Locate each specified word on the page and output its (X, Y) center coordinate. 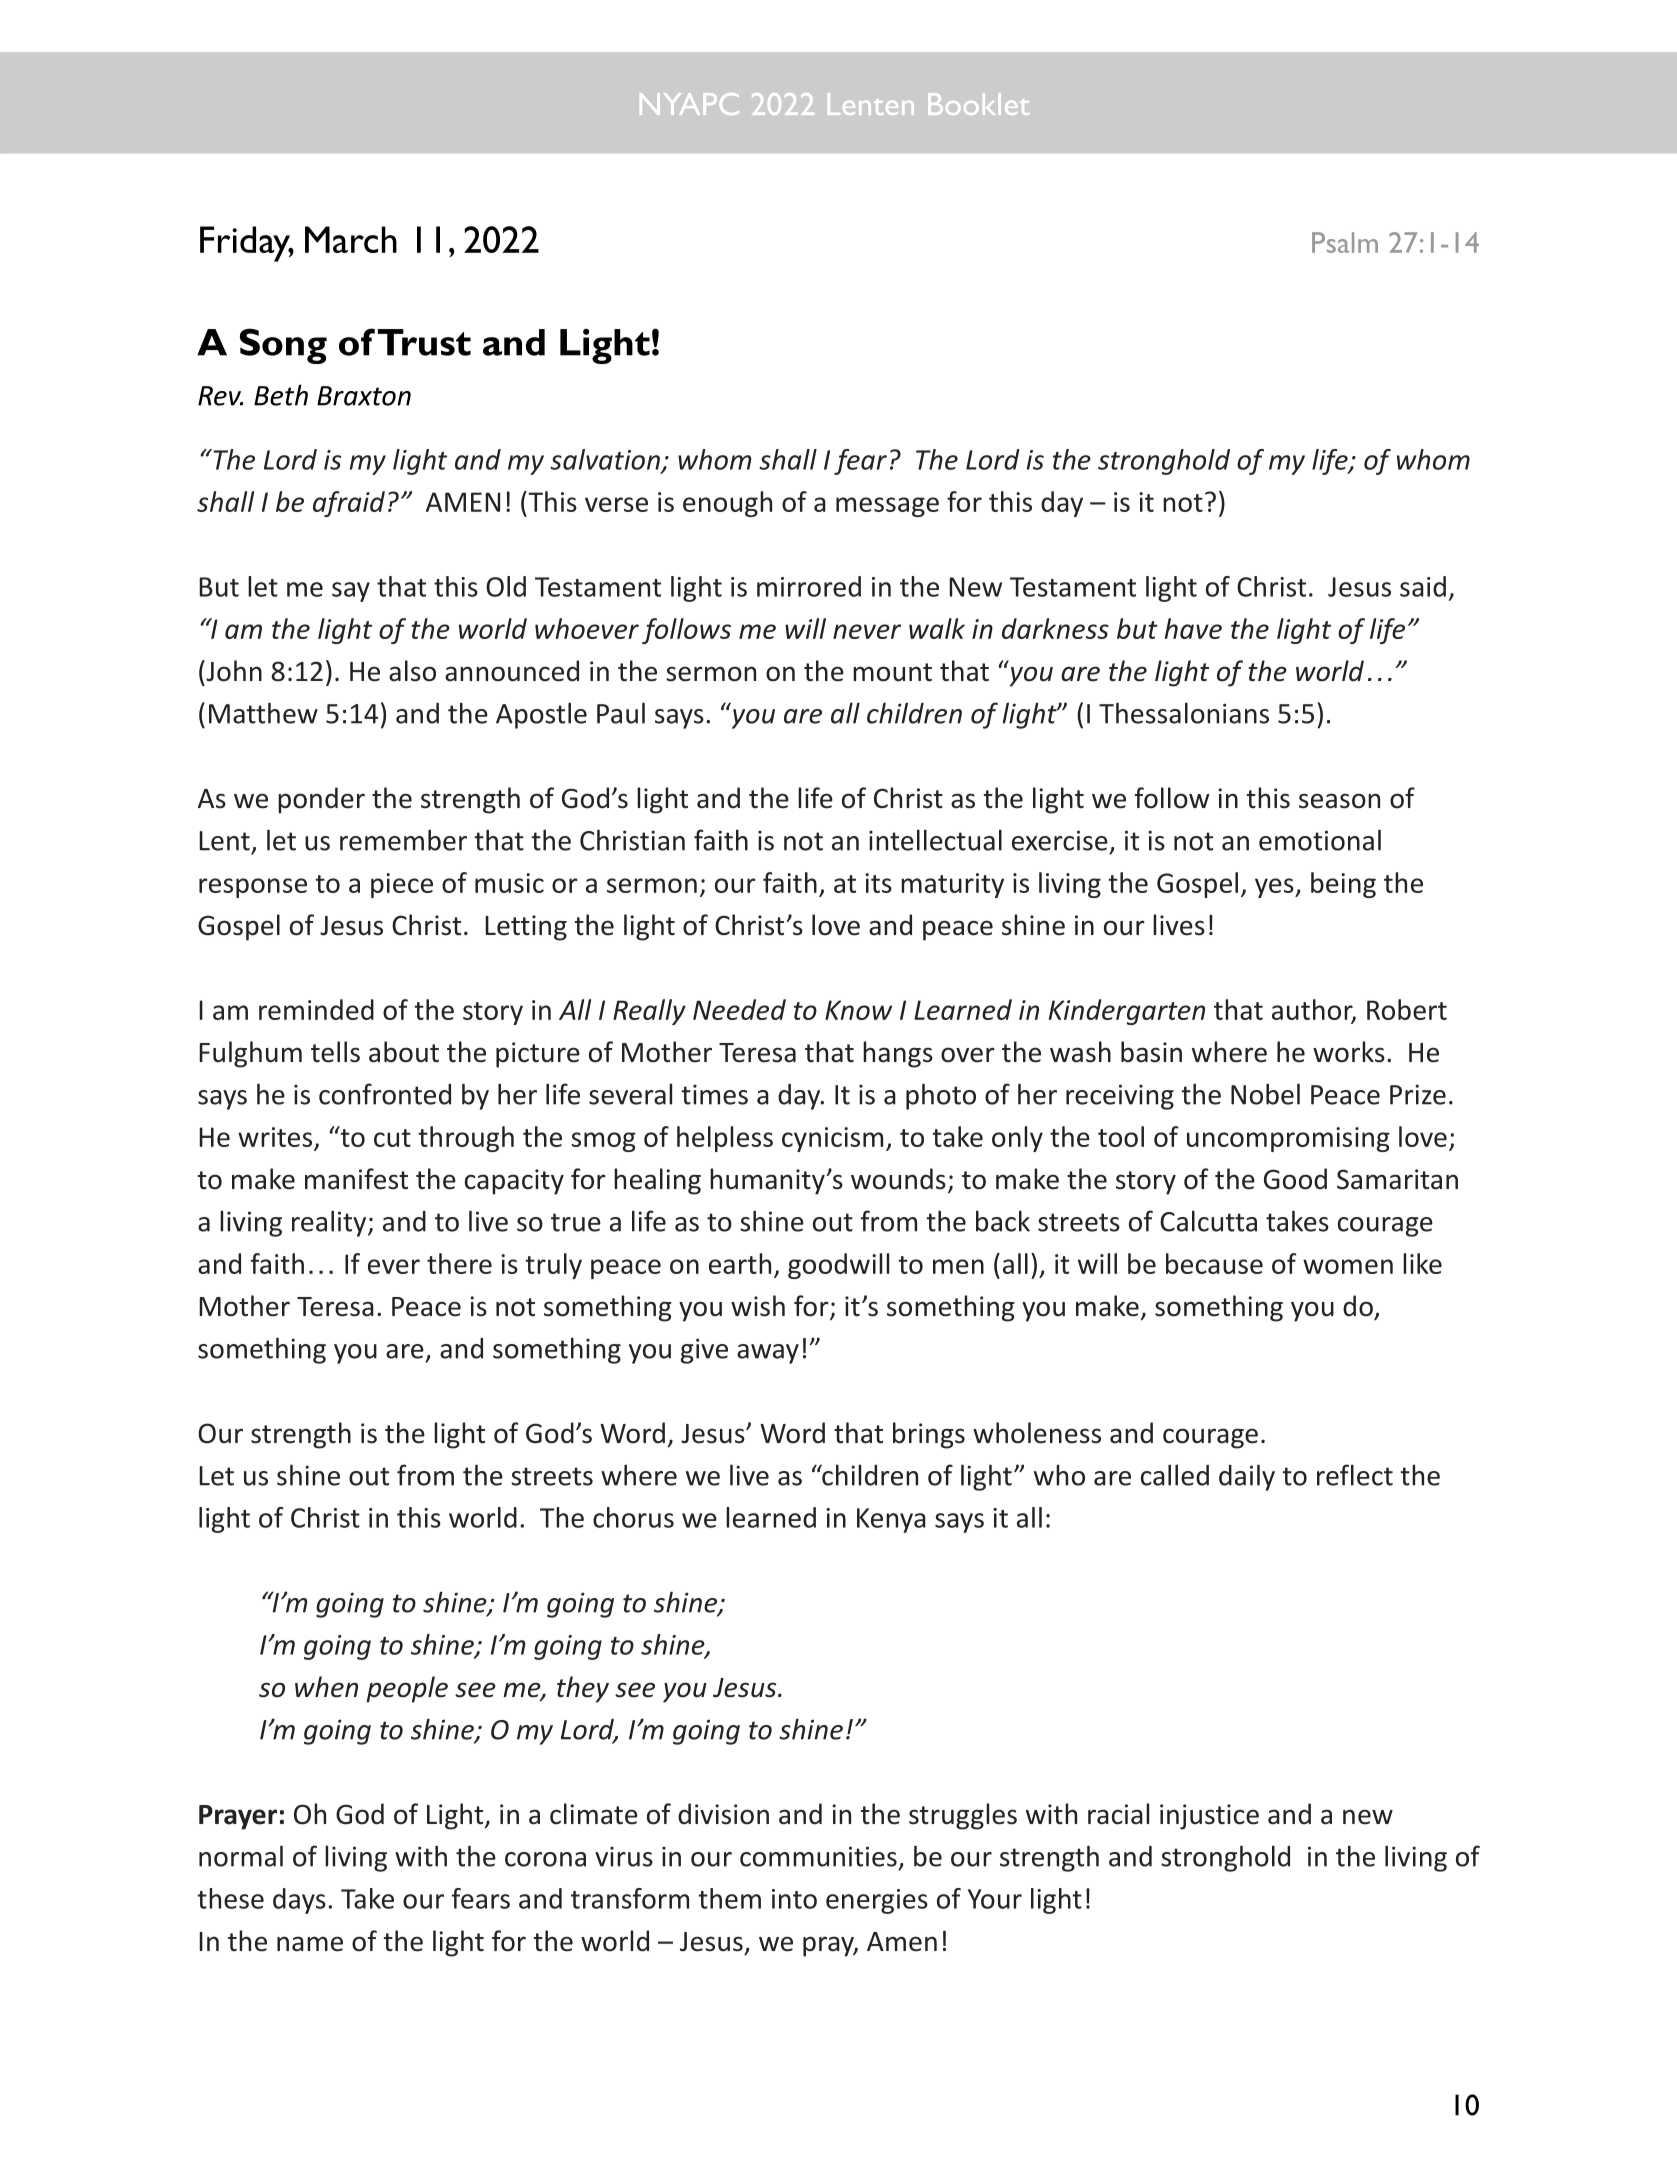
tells (335, 1052)
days (299, 1901)
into (794, 1899)
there (459, 1263)
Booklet (978, 104)
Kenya (891, 1520)
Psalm (1345, 242)
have (1193, 628)
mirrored (809, 586)
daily (1247, 1477)
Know (858, 1010)
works (1349, 1052)
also (412, 671)
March (351, 239)
